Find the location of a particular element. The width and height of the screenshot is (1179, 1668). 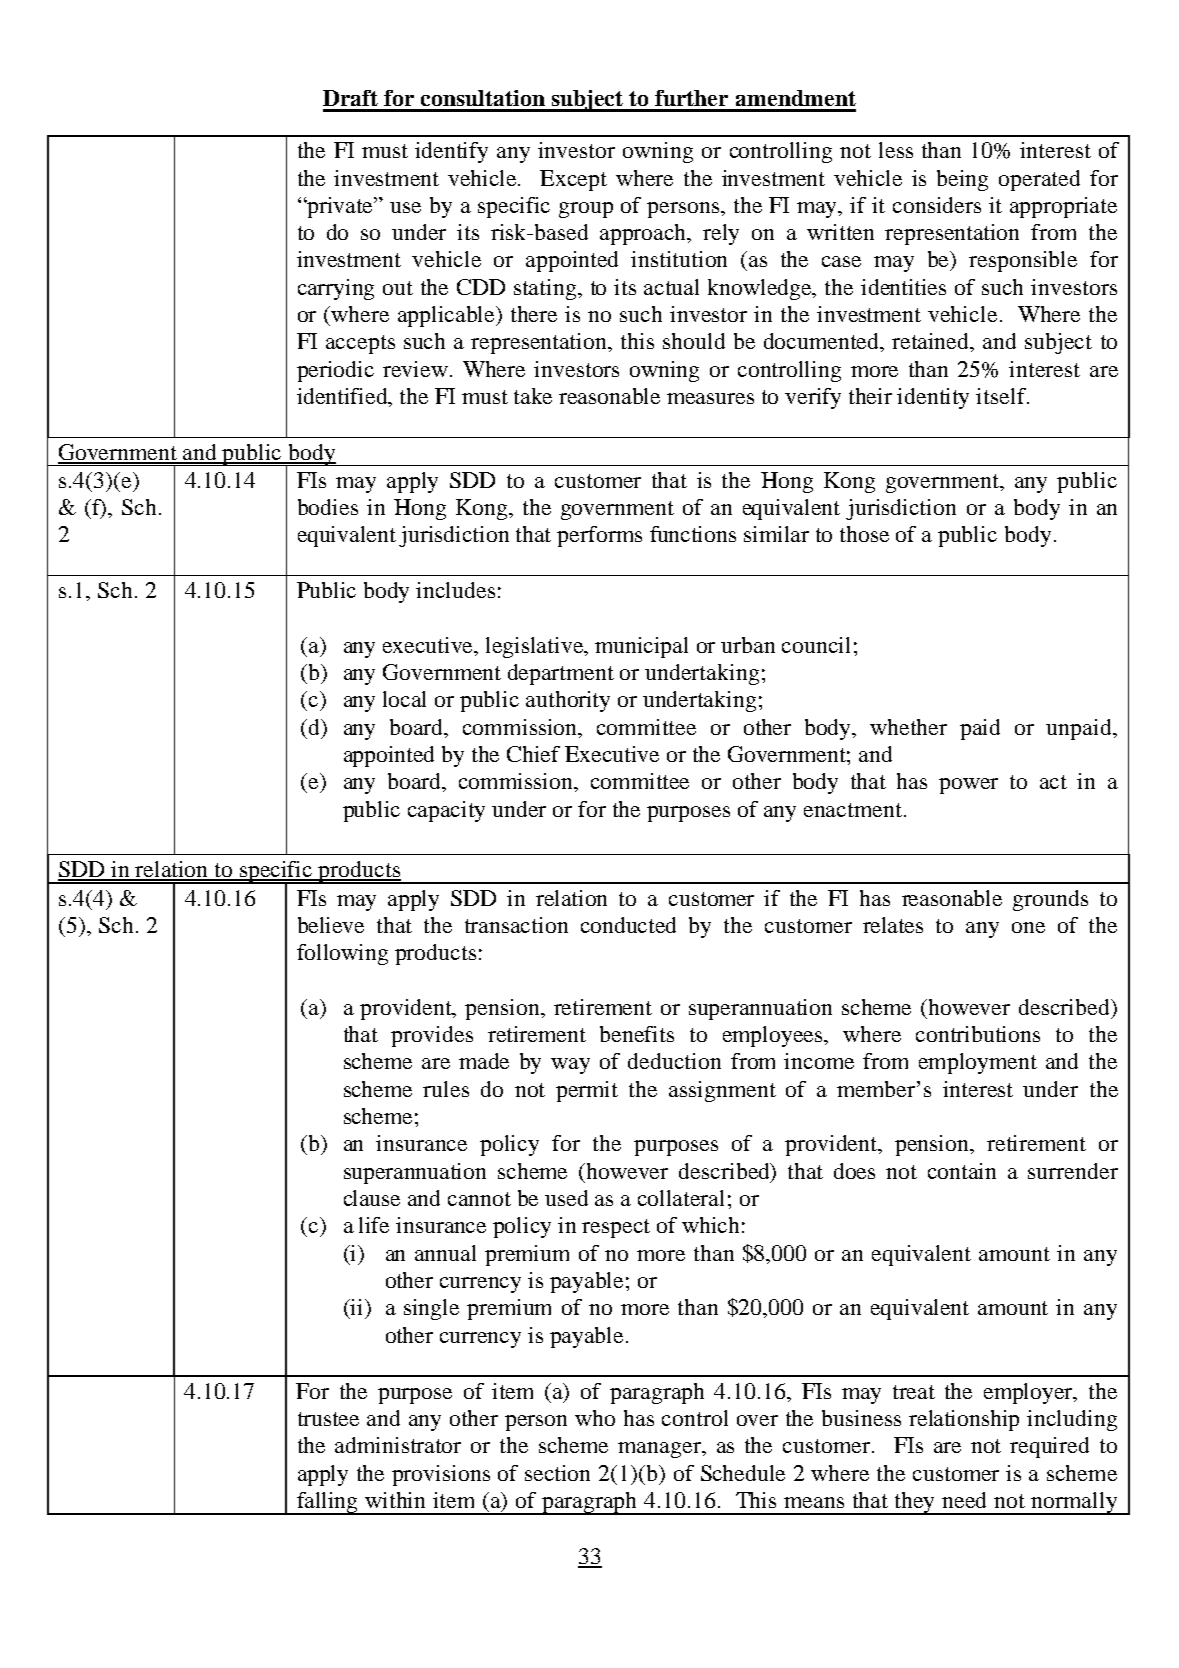

functions is located at coordinates (693, 534).
